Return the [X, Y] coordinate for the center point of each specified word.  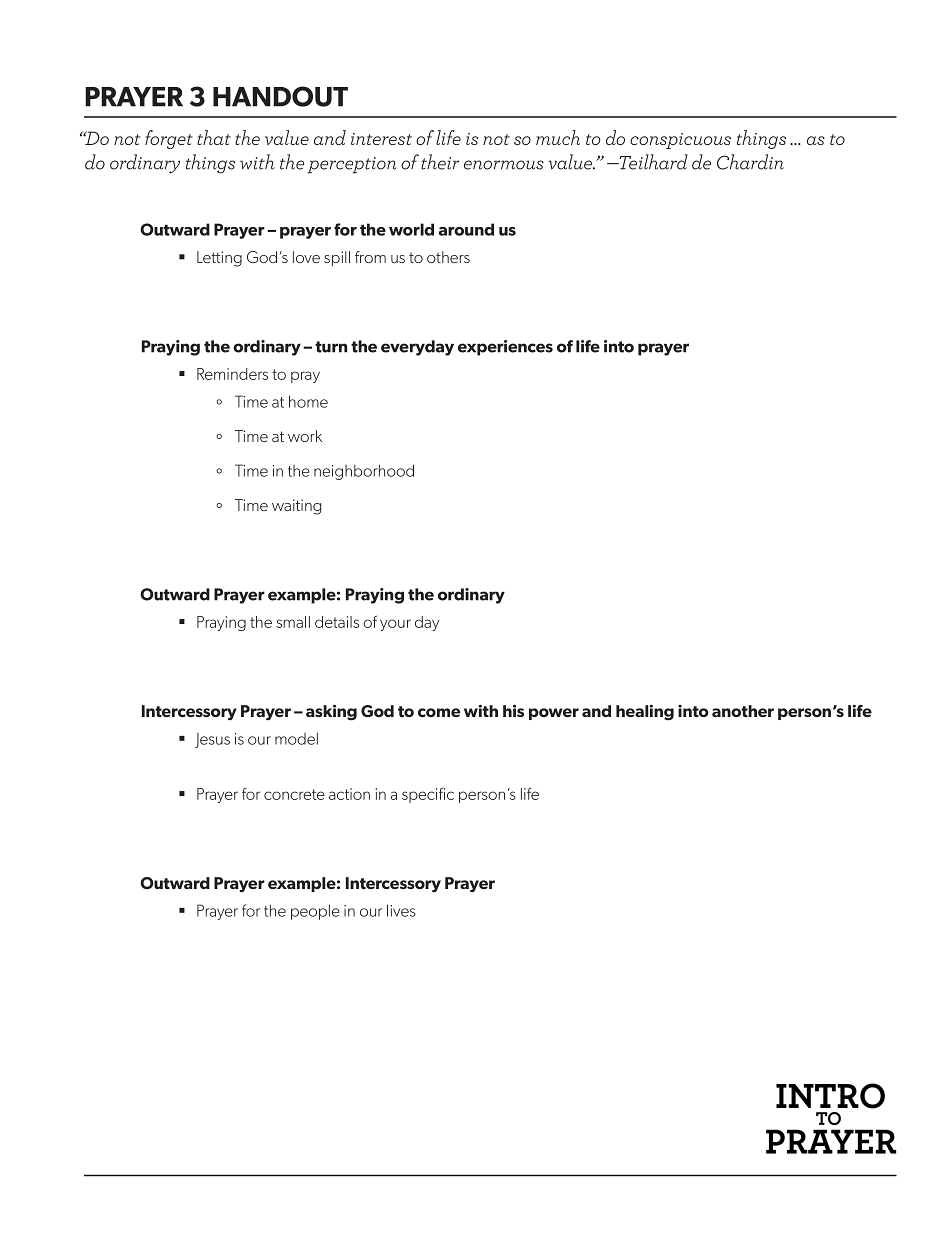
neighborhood [364, 472]
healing [645, 713]
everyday [417, 348]
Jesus [212, 740]
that [214, 137]
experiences [505, 348]
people [315, 912]
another [743, 711]
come [439, 712]
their [440, 162]
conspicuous [680, 141]
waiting [297, 507]
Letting [219, 259]
